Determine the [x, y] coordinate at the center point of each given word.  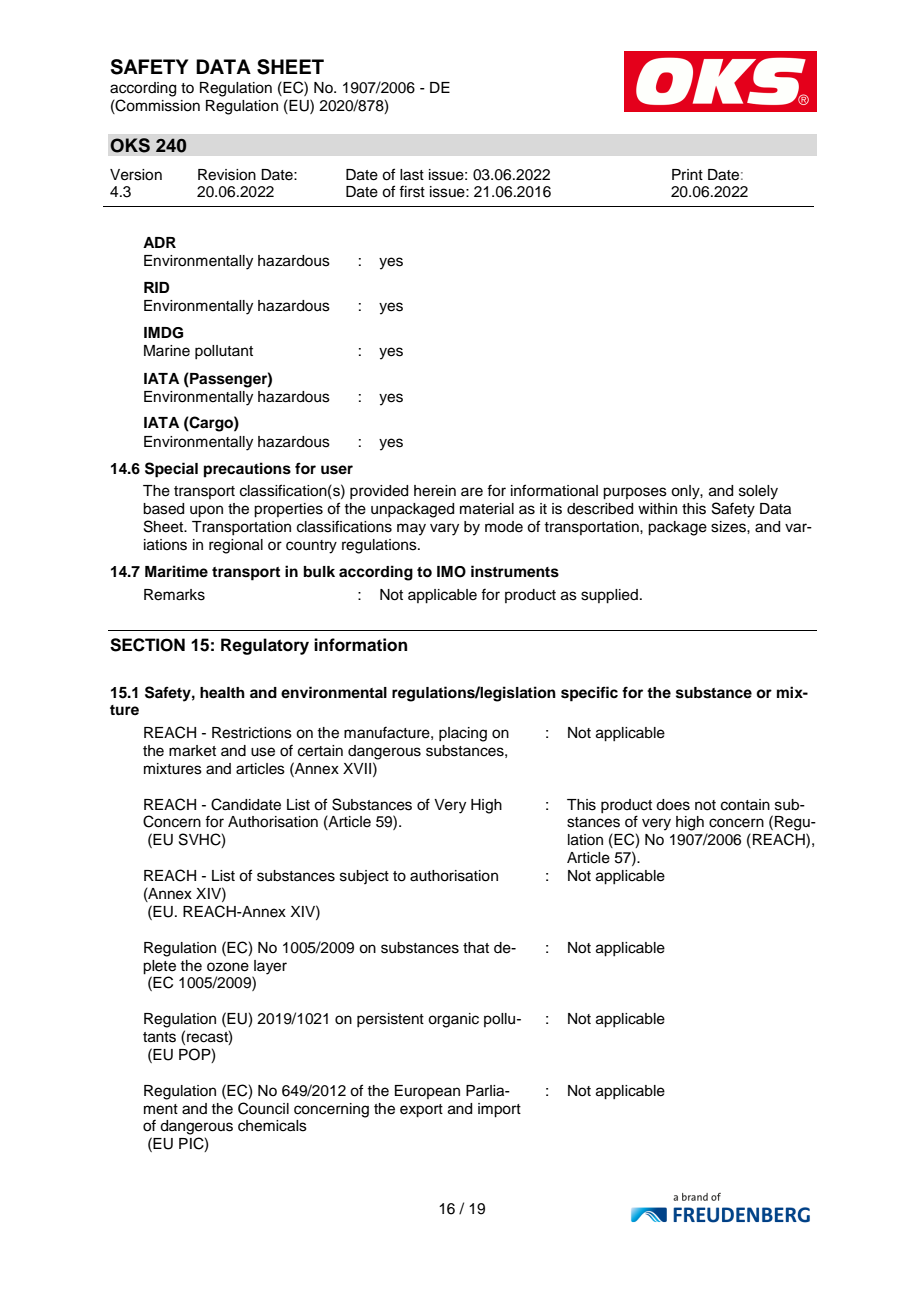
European [427, 1092]
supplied [609, 596]
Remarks [174, 595]
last [412, 175]
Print [687, 174]
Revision [227, 175]
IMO [451, 572]
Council [263, 1108]
